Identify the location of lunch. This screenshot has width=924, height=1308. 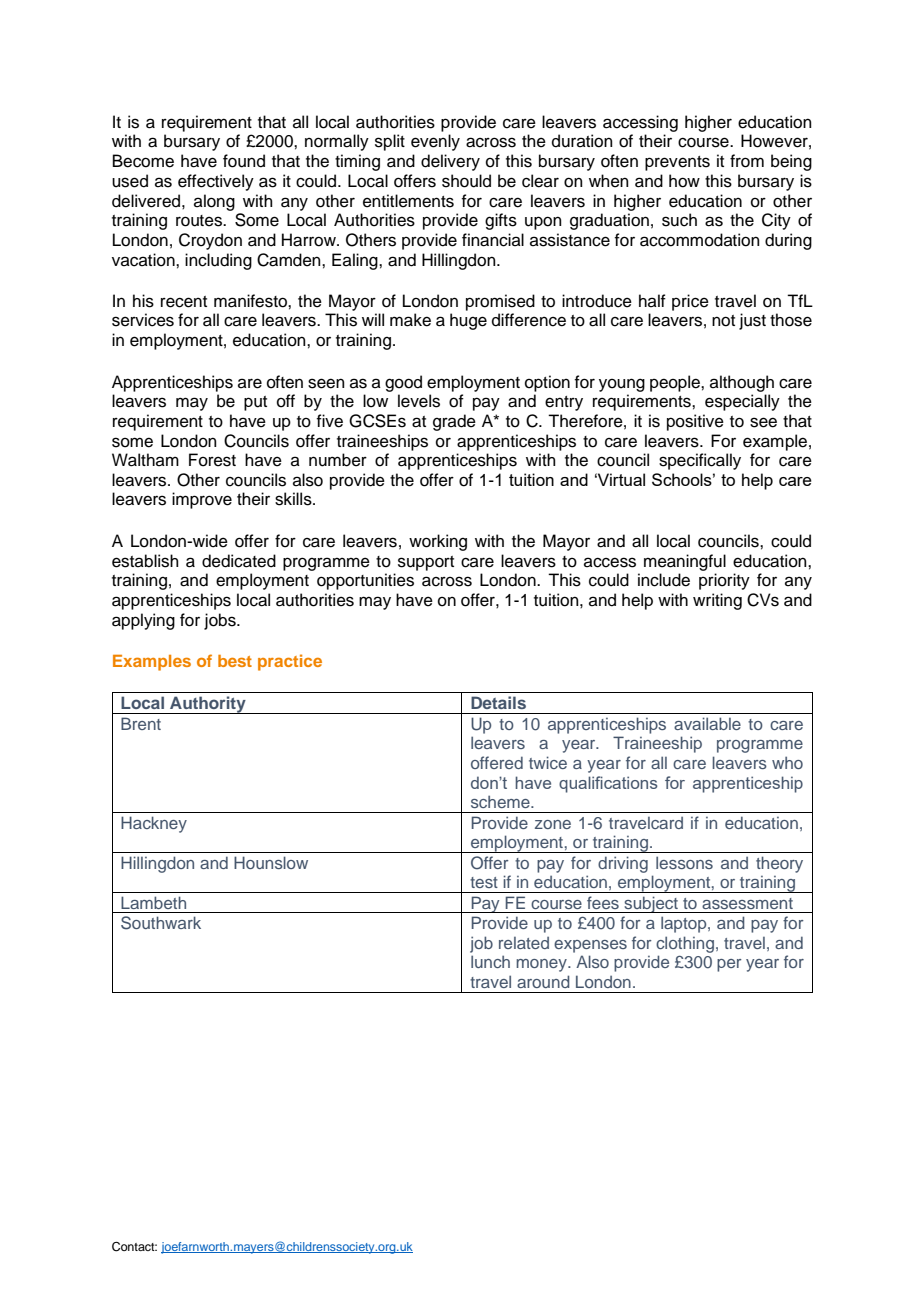
(490, 961).
